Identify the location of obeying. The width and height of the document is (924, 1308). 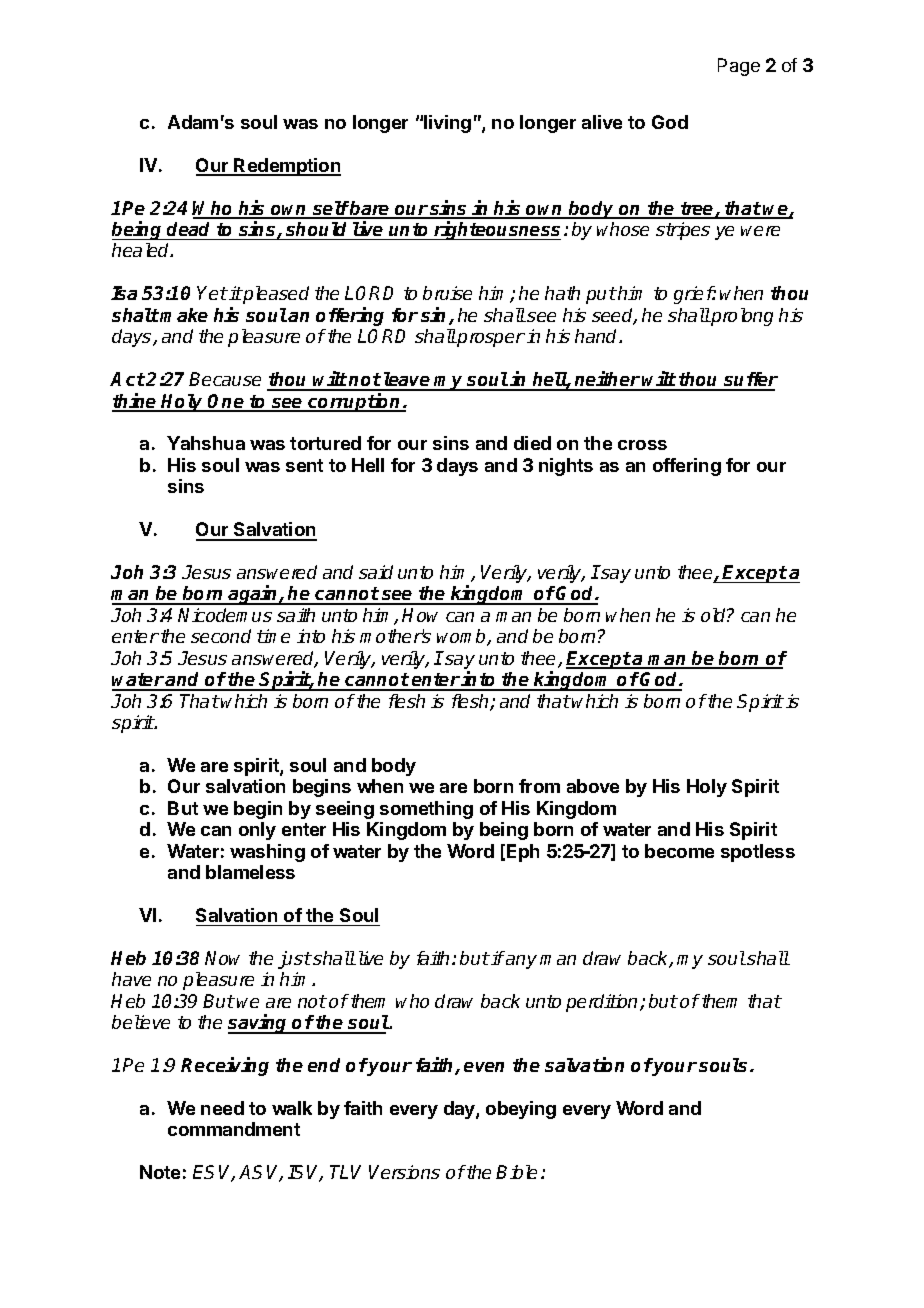
(521, 1110).
